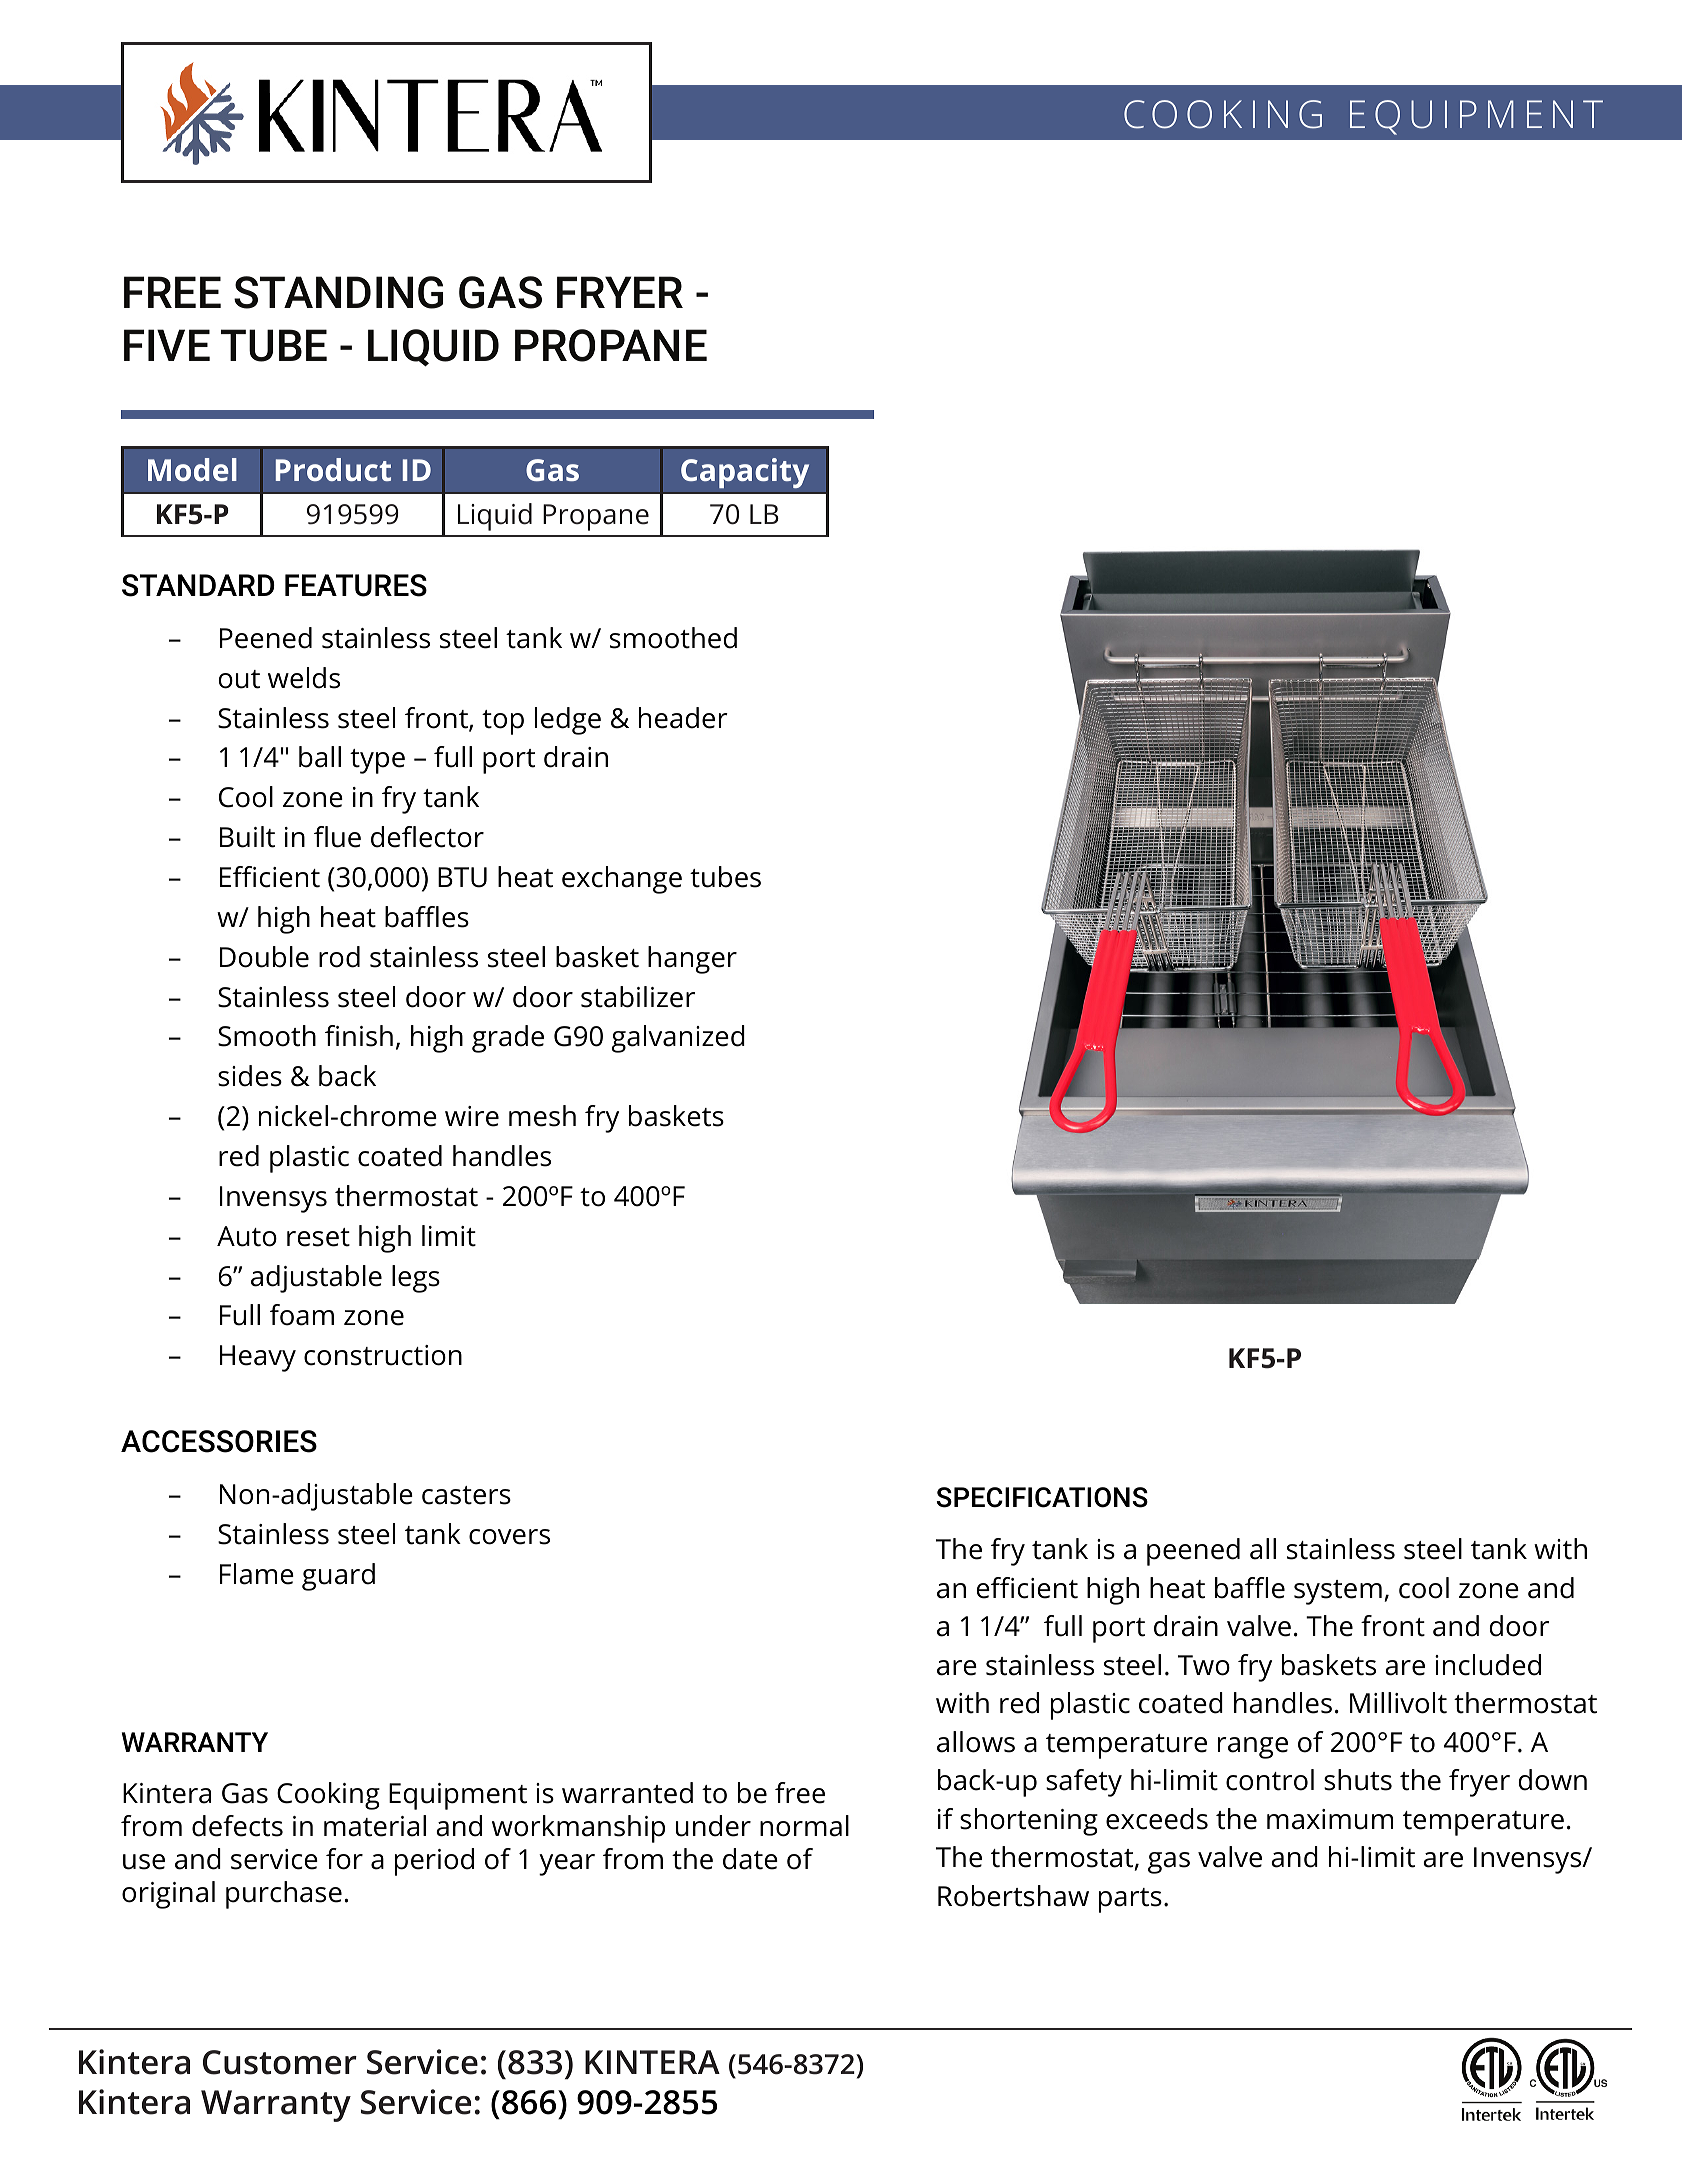  What do you see at coordinates (338, 292) in the page?
I see `STANDING` at bounding box center [338, 292].
